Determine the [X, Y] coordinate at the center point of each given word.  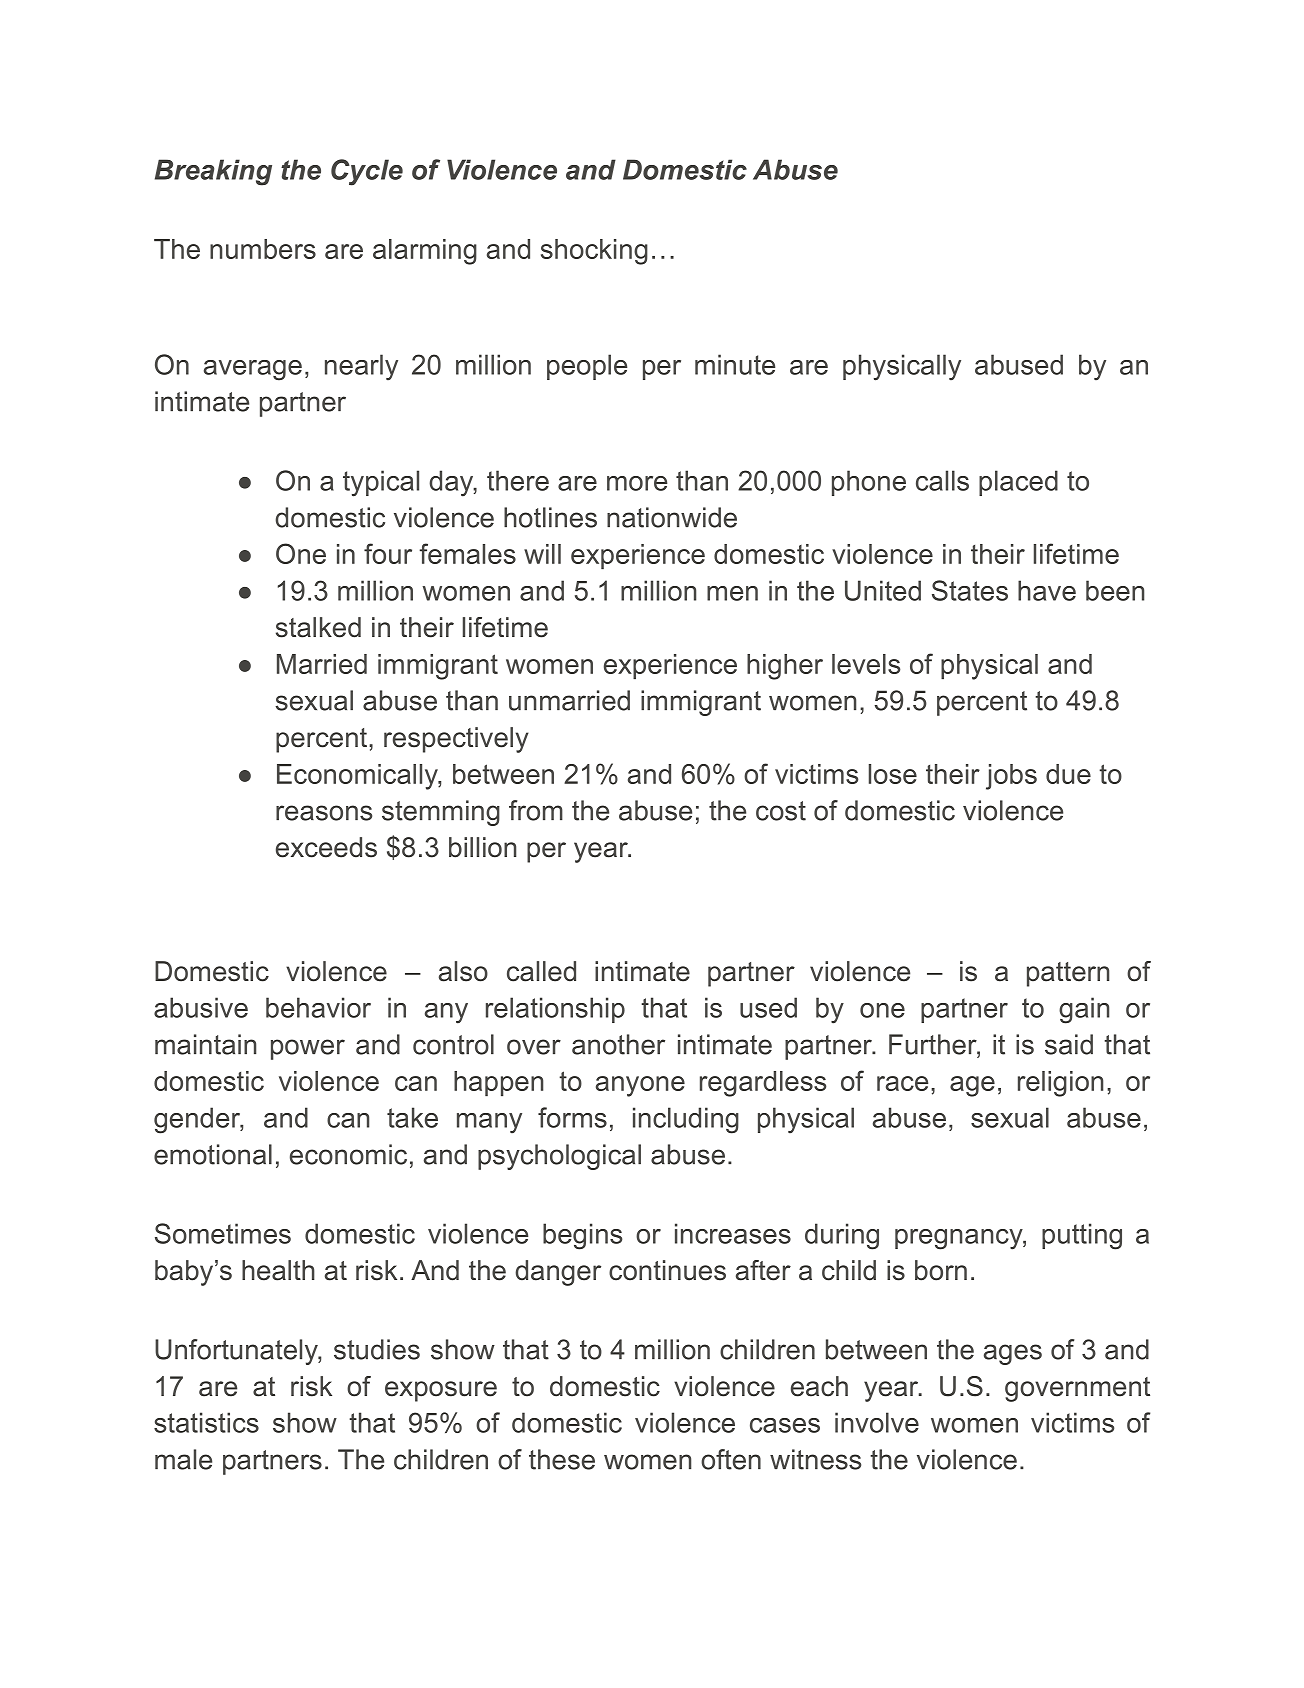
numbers [263, 249]
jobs [1011, 777]
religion [1060, 1084]
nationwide [672, 517]
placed [1018, 483]
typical [381, 483]
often [731, 1459]
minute [735, 364]
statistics [206, 1422]
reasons [324, 813]
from [536, 810]
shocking [594, 252]
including [686, 1120]
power [308, 1049]
